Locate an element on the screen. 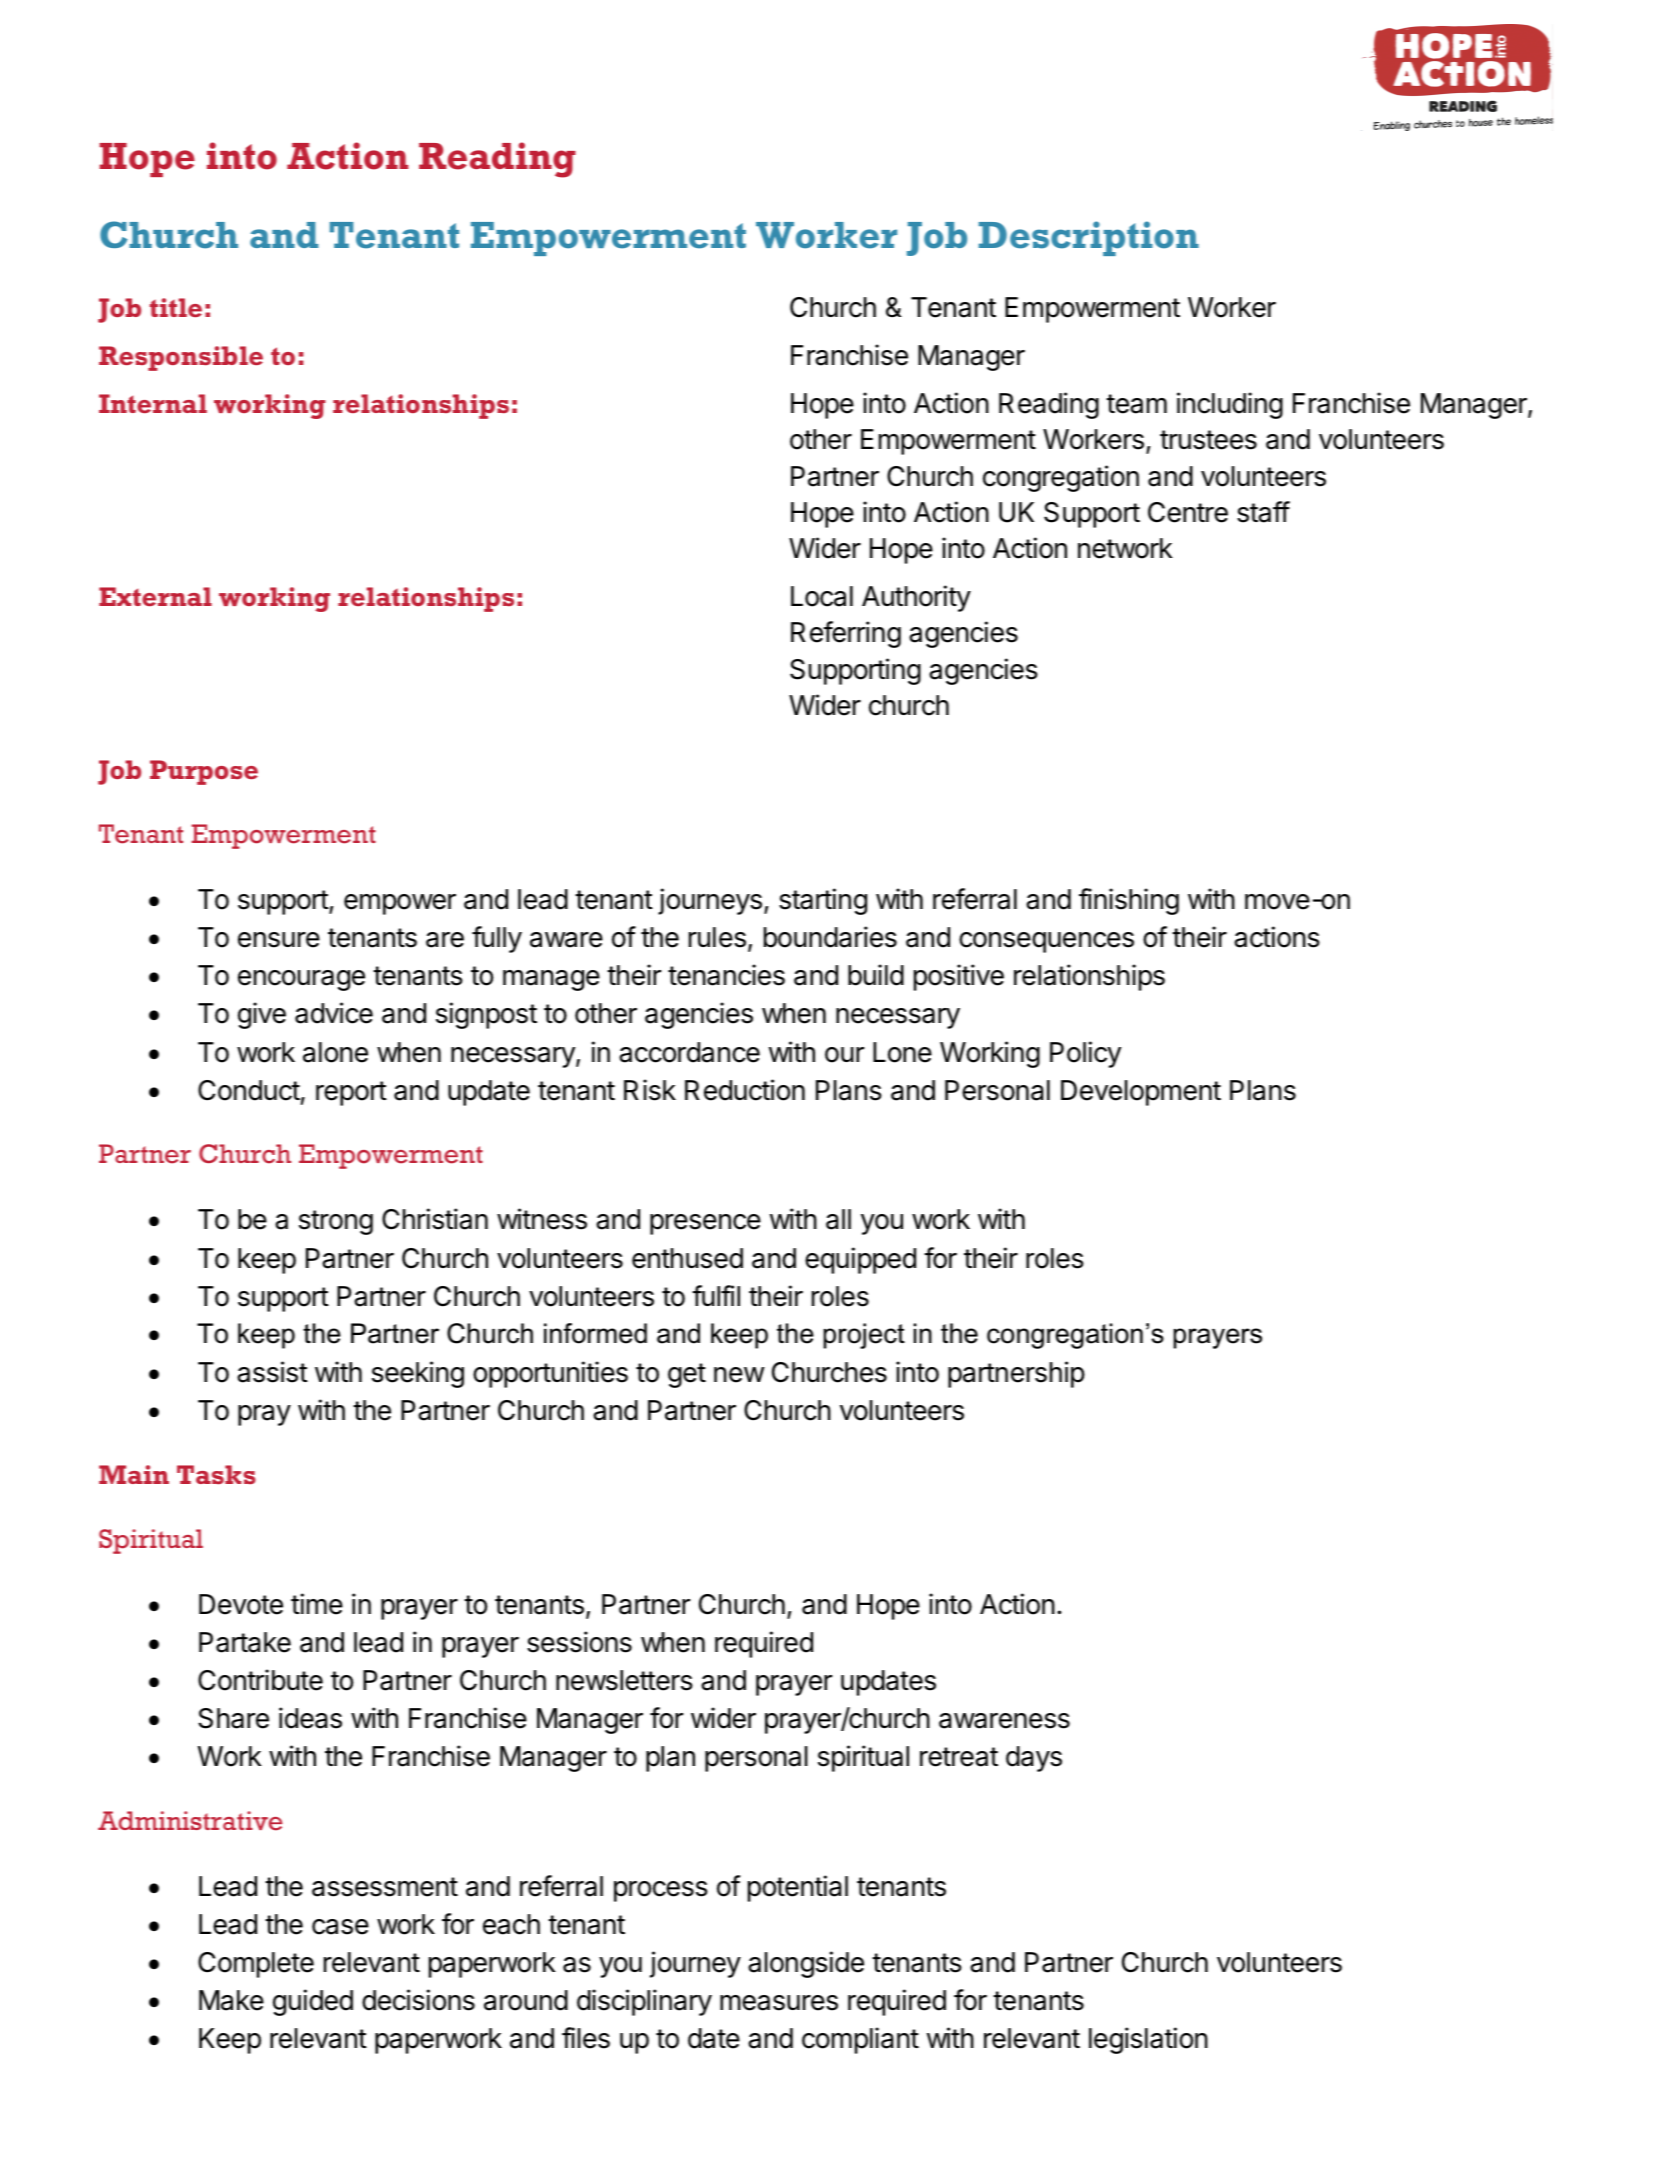 The height and width of the screenshot is (2169, 1676). finishing is located at coordinates (1129, 901).
